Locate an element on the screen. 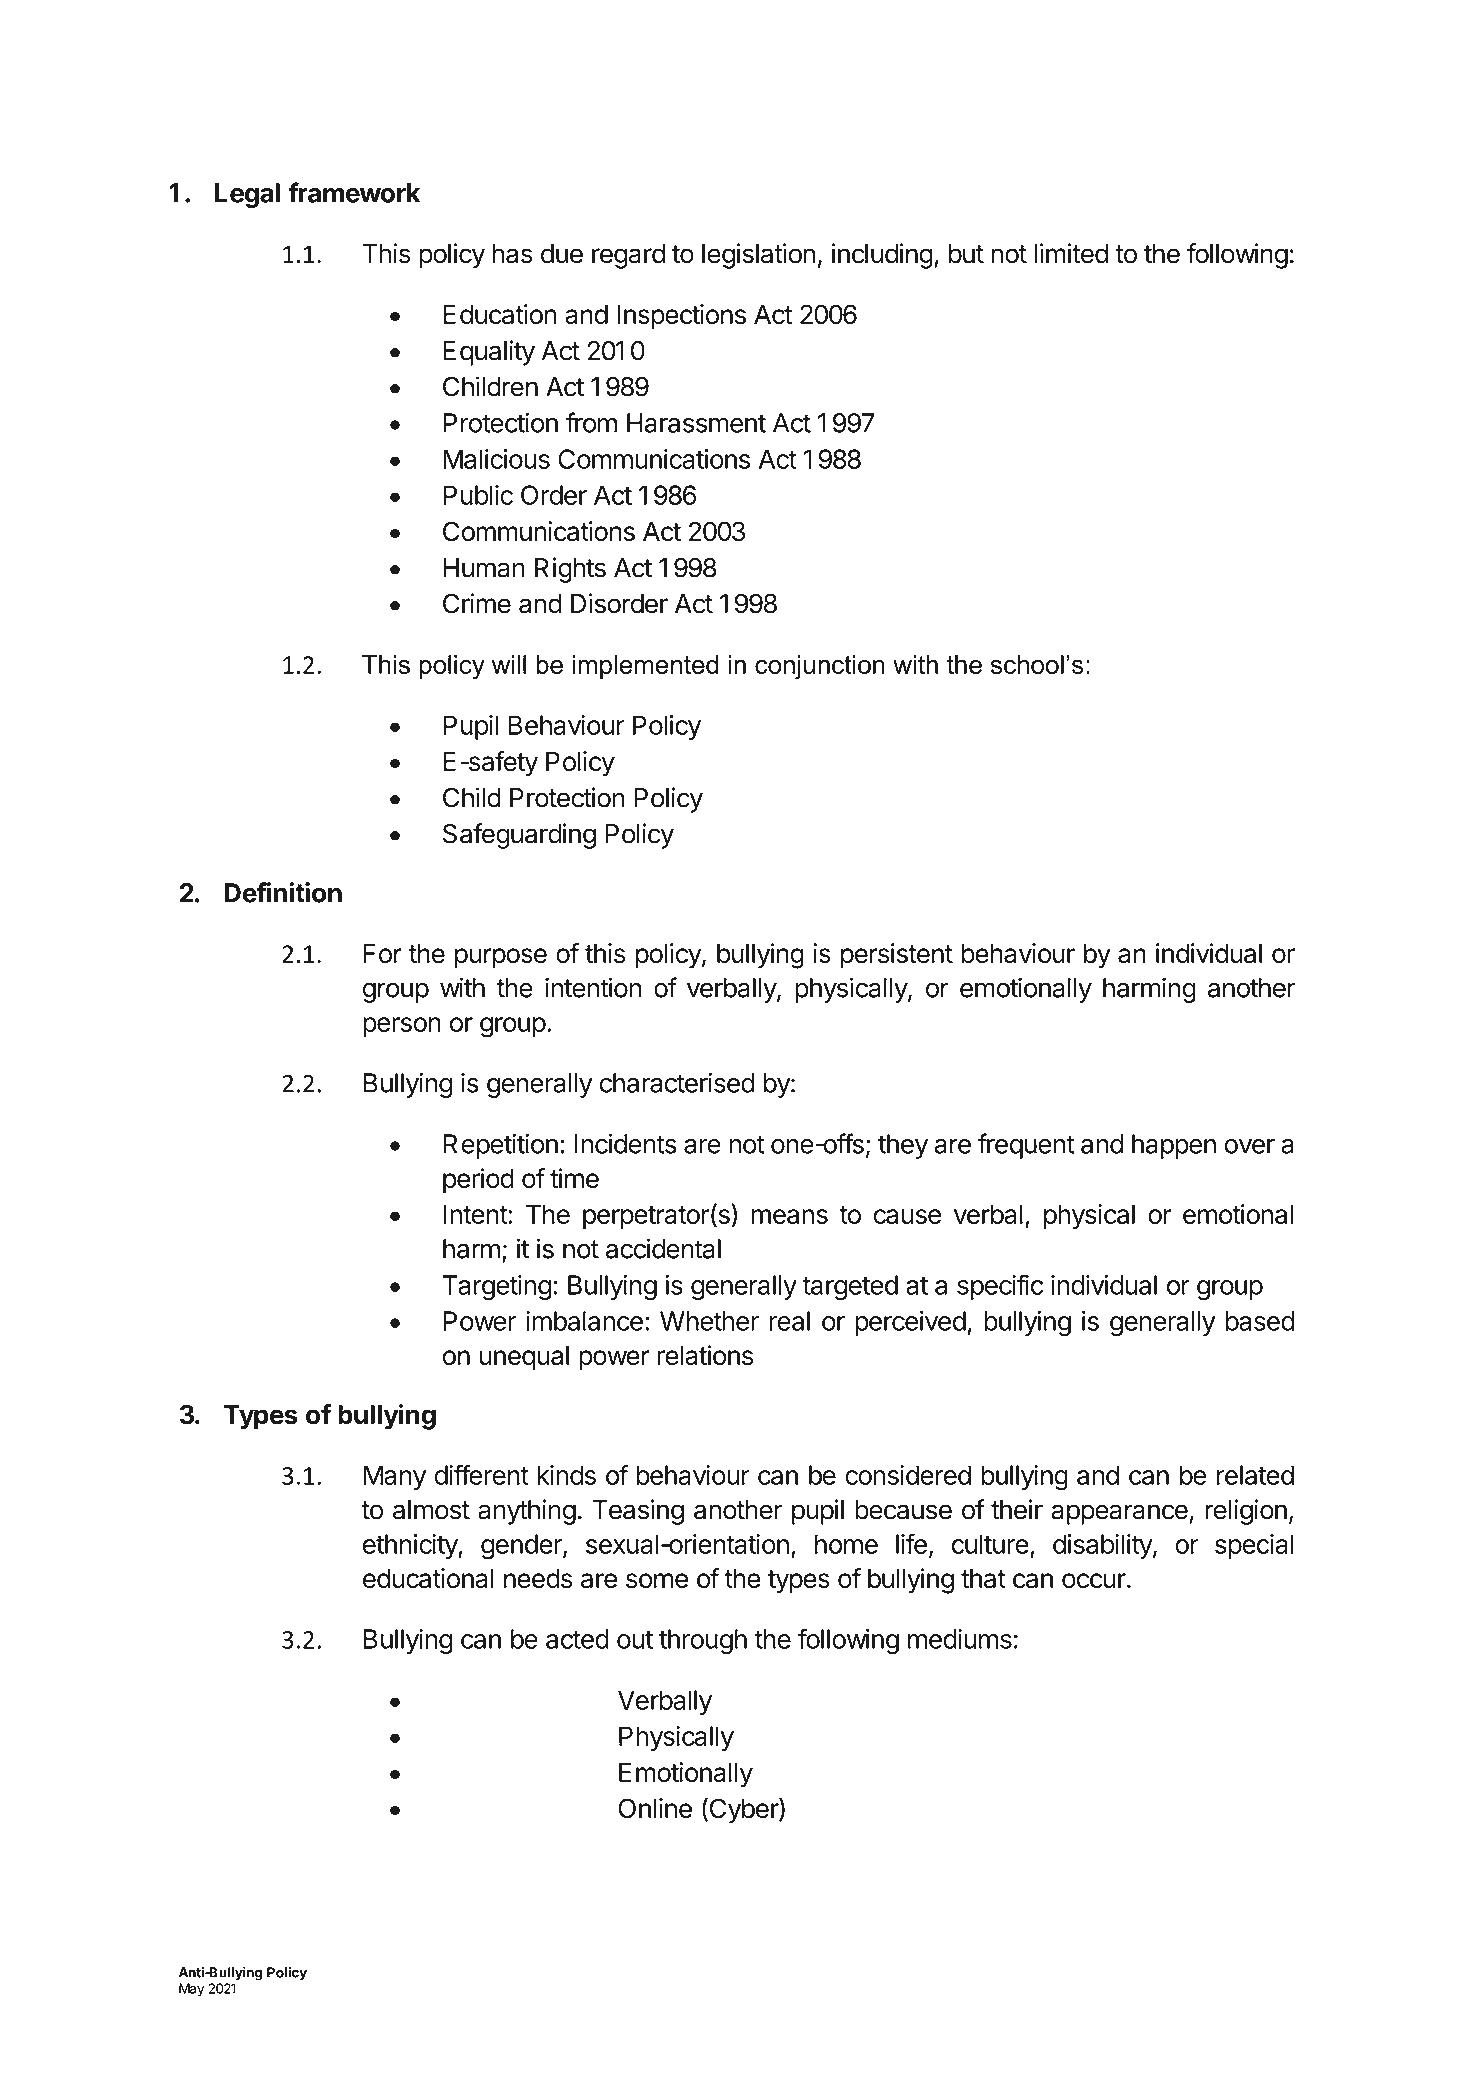 The height and width of the screenshot is (2085, 1473). legislation is located at coordinates (759, 256).
